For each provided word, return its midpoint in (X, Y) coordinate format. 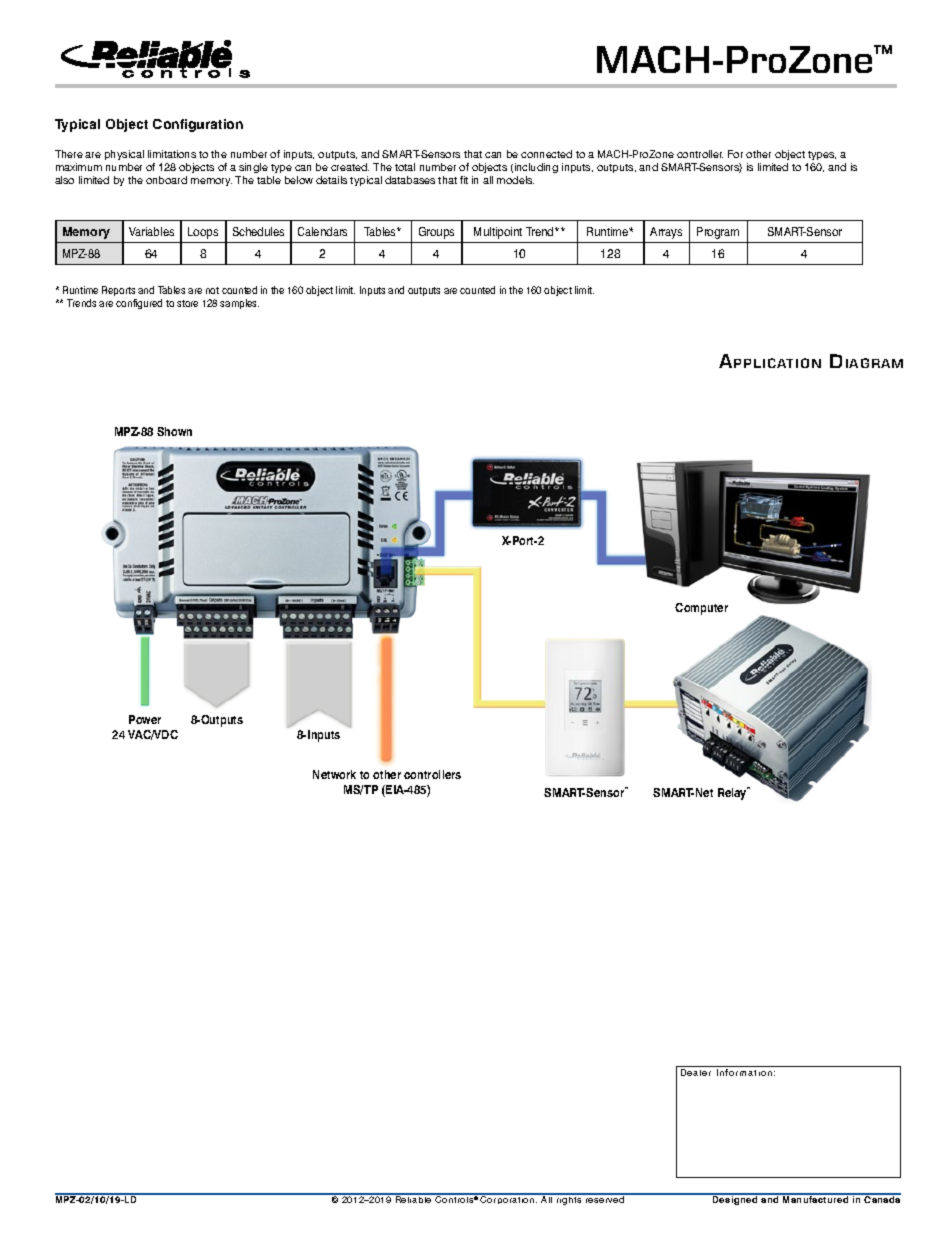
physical (124, 155)
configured (139, 304)
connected (546, 154)
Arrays (666, 233)
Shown (174, 431)
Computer (701, 609)
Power (145, 719)
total (405, 167)
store (187, 303)
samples (239, 304)
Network (334, 774)
